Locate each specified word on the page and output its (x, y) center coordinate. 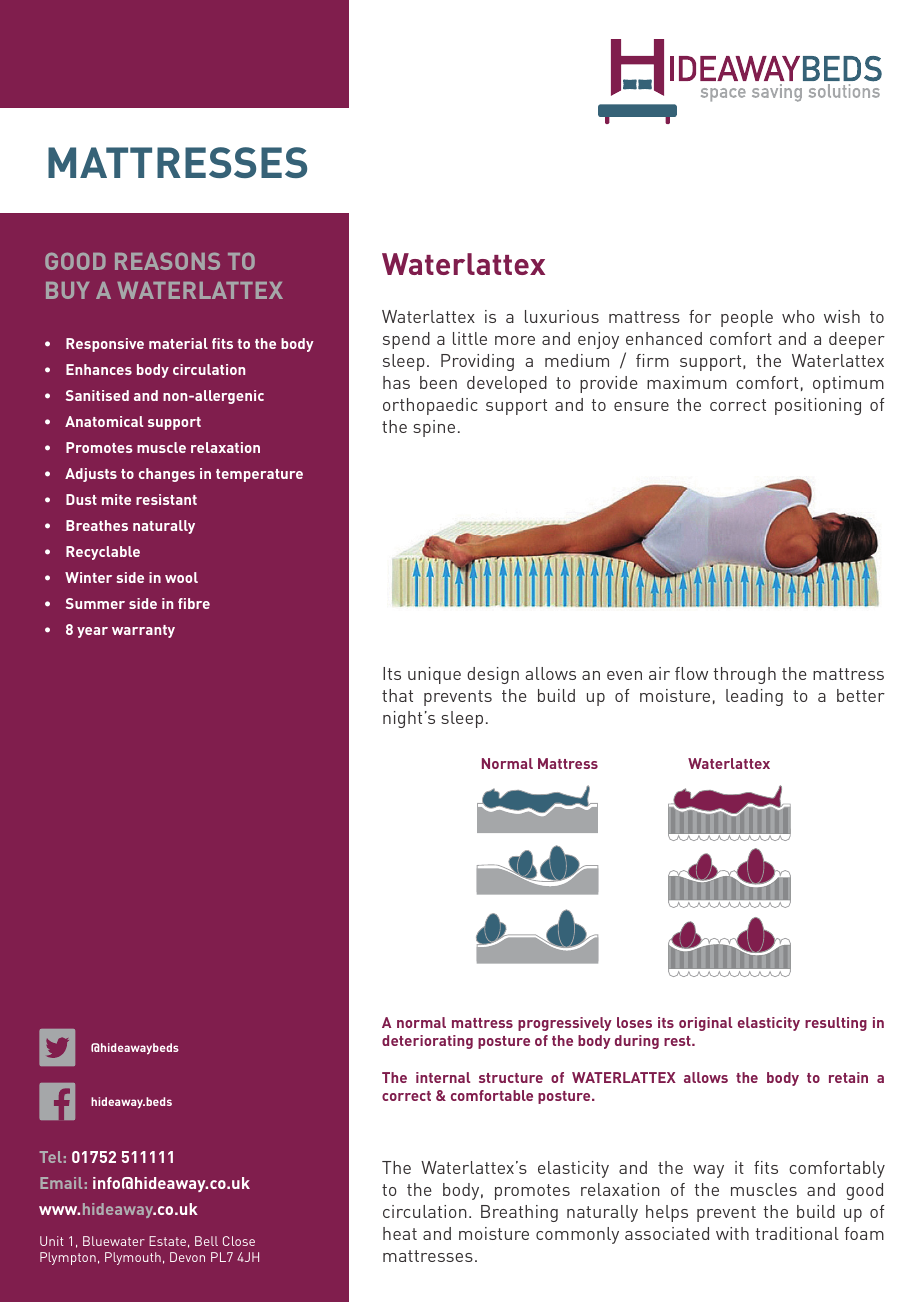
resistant (166, 499)
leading (754, 697)
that (397, 695)
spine (434, 428)
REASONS (167, 261)
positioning (818, 406)
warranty (143, 631)
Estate (167, 1241)
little (470, 338)
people (747, 318)
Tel (51, 1157)
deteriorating (427, 1042)
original (705, 1024)
